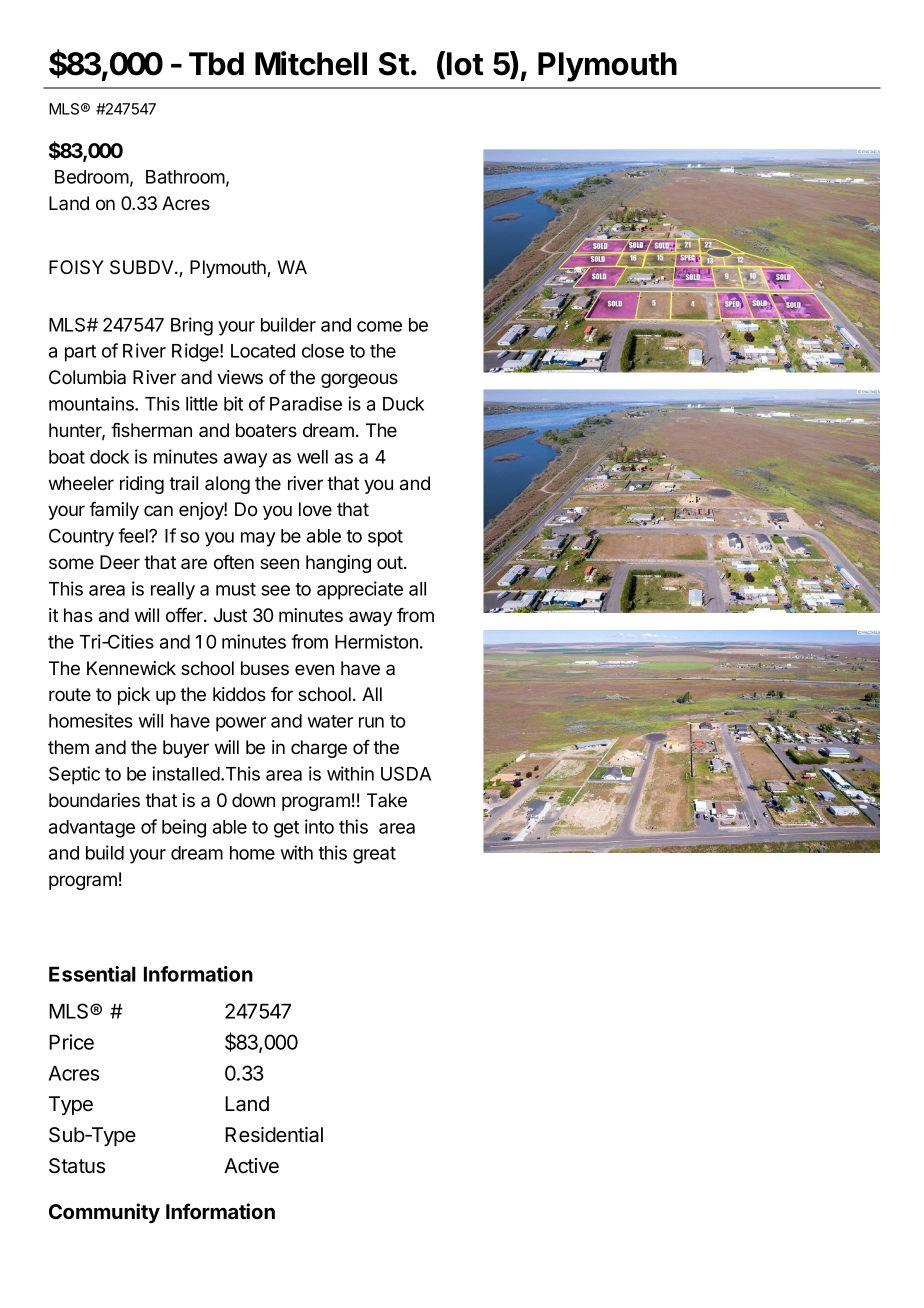 This screenshot has width=924, height=1308. What do you see at coordinates (265, 668) in the screenshot?
I see `buses` at bounding box center [265, 668].
